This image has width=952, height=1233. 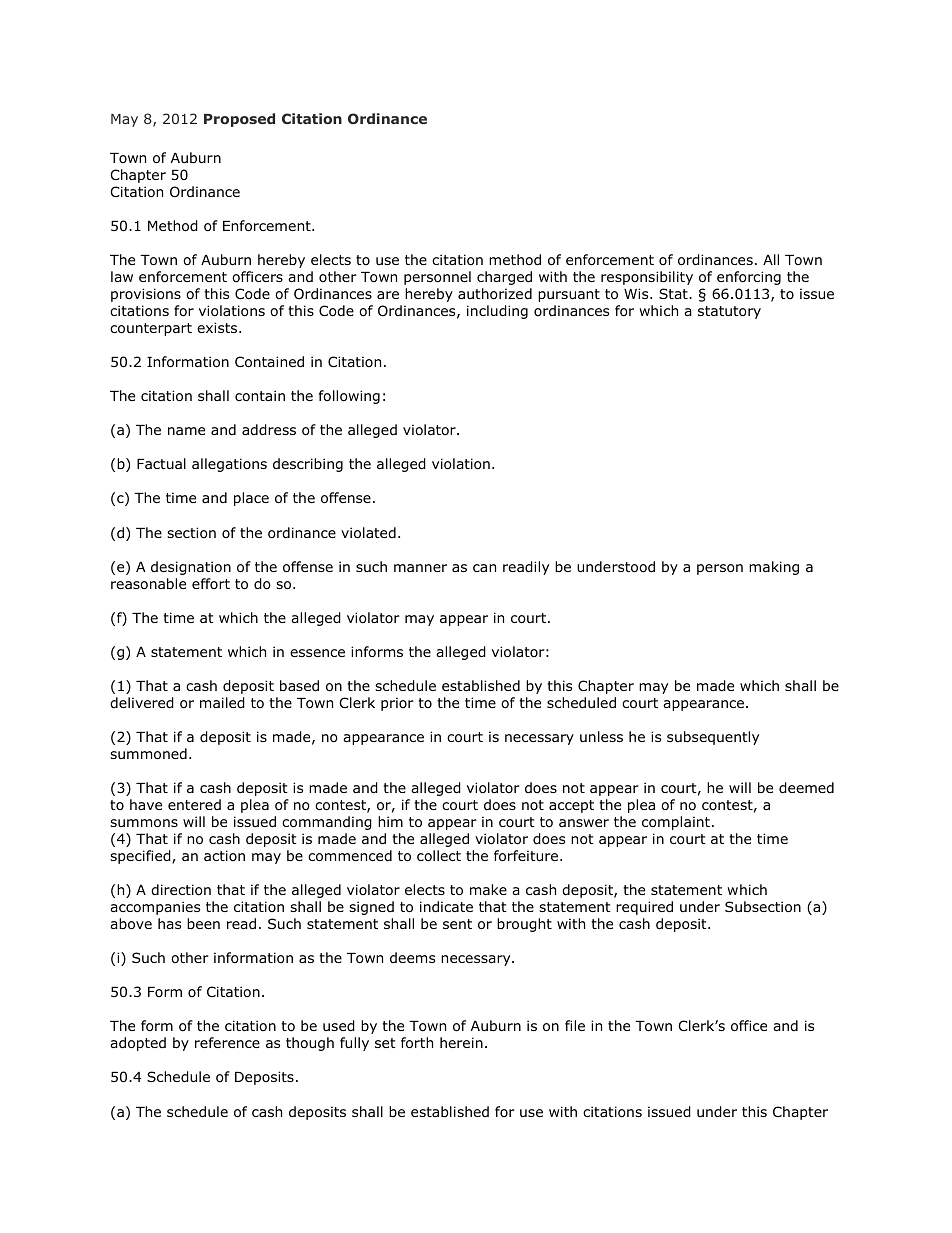 What do you see at coordinates (239, 120) in the image?
I see `Proposed` at bounding box center [239, 120].
